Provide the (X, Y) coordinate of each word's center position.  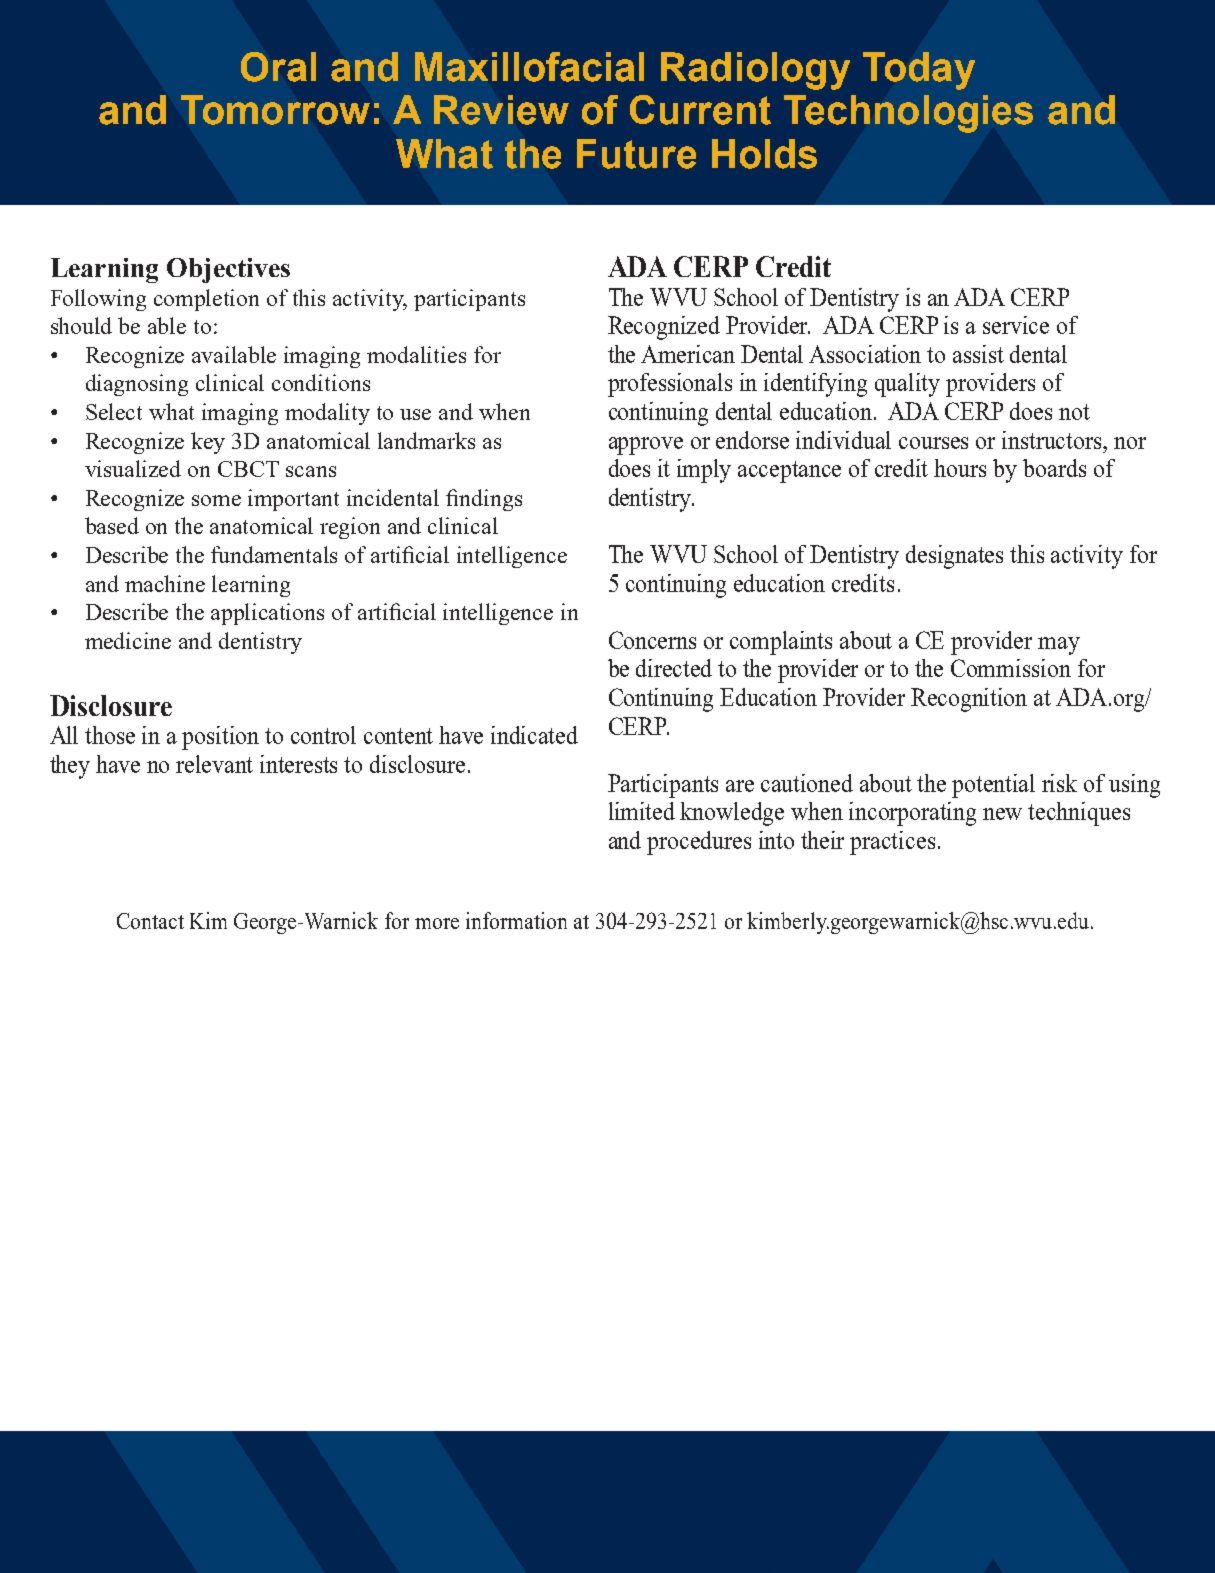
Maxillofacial (529, 67)
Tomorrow (275, 110)
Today (919, 71)
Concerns (652, 640)
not (1074, 412)
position (220, 738)
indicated (534, 735)
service (1016, 325)
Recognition (969, 700)
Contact (150, 921)
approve (646, 446)
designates (954, 557)
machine (165, 583)
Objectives (228, 270)
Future (636, 154)
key (208, 443)
